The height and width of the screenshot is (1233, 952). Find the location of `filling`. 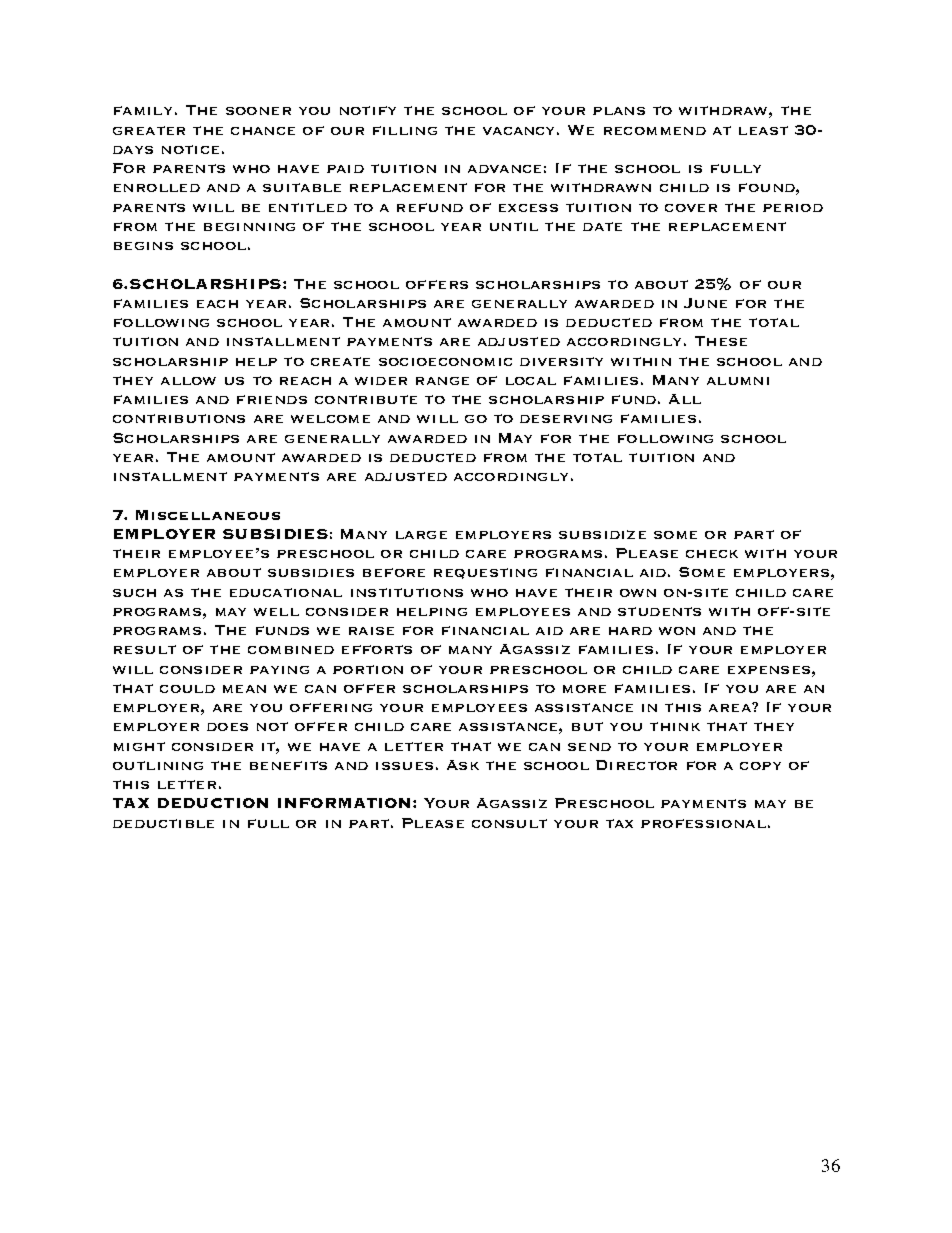

filling is located at coordinates (405, 130).
